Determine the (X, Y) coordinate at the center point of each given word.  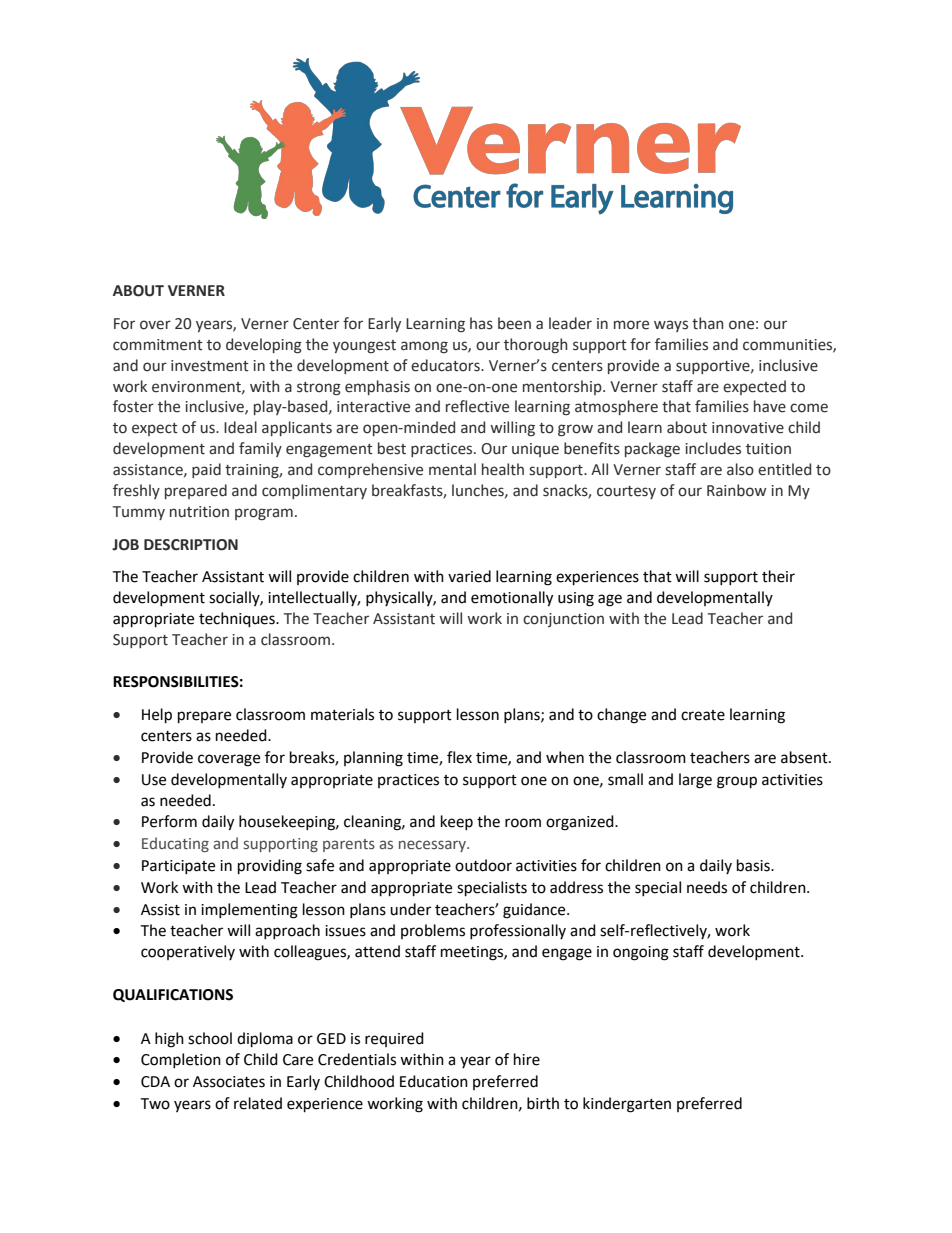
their (778, 576)
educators (446, 365)
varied (469, 576)
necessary (434, 846)
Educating (175, 844)
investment (210, 366)
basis (754, 865)
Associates (229, 1082)
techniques (238, 620)
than (707, 323)
